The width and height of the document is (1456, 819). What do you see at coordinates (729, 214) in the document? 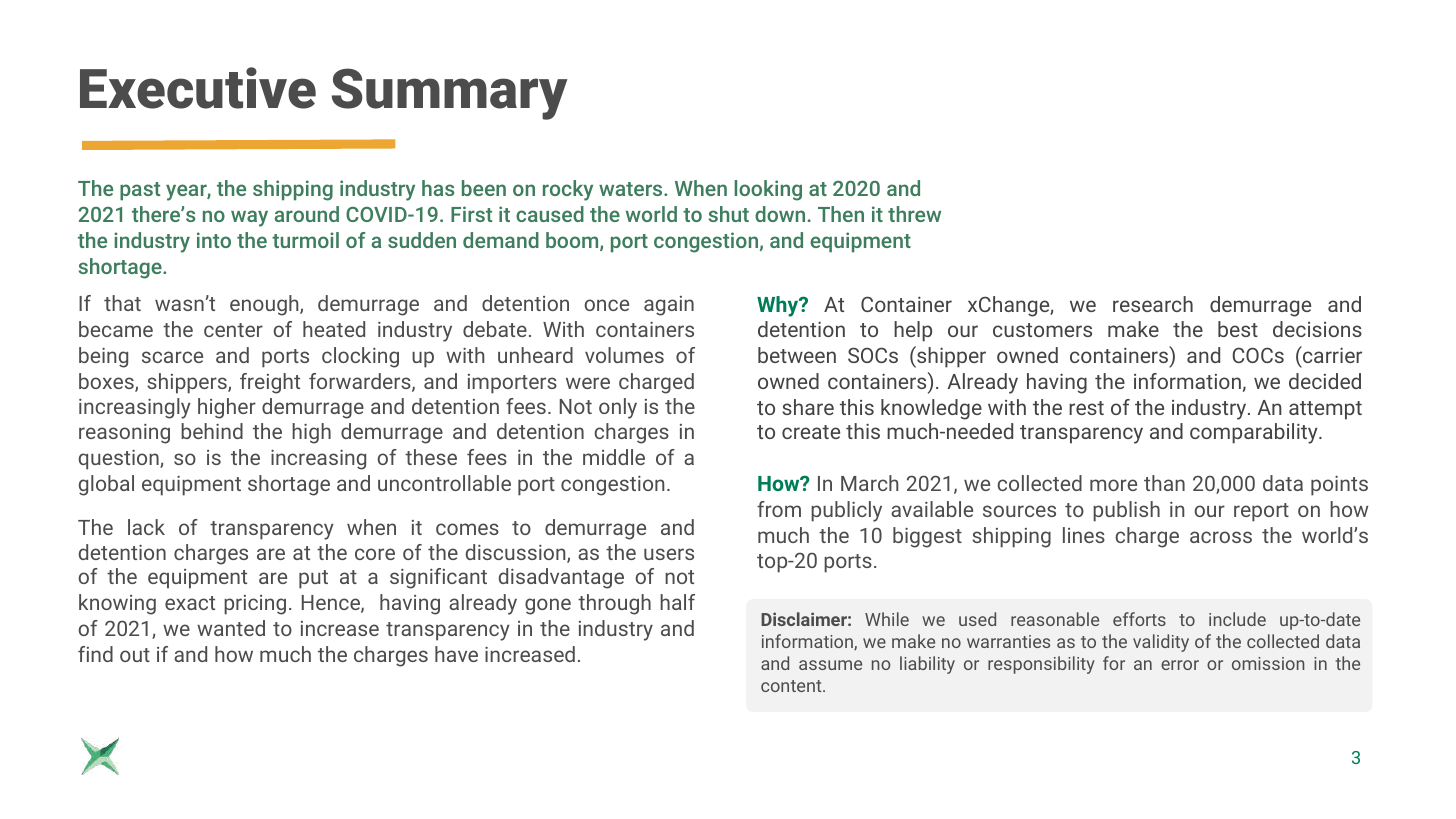
I see `shut` at bounding box center [729, 214].
